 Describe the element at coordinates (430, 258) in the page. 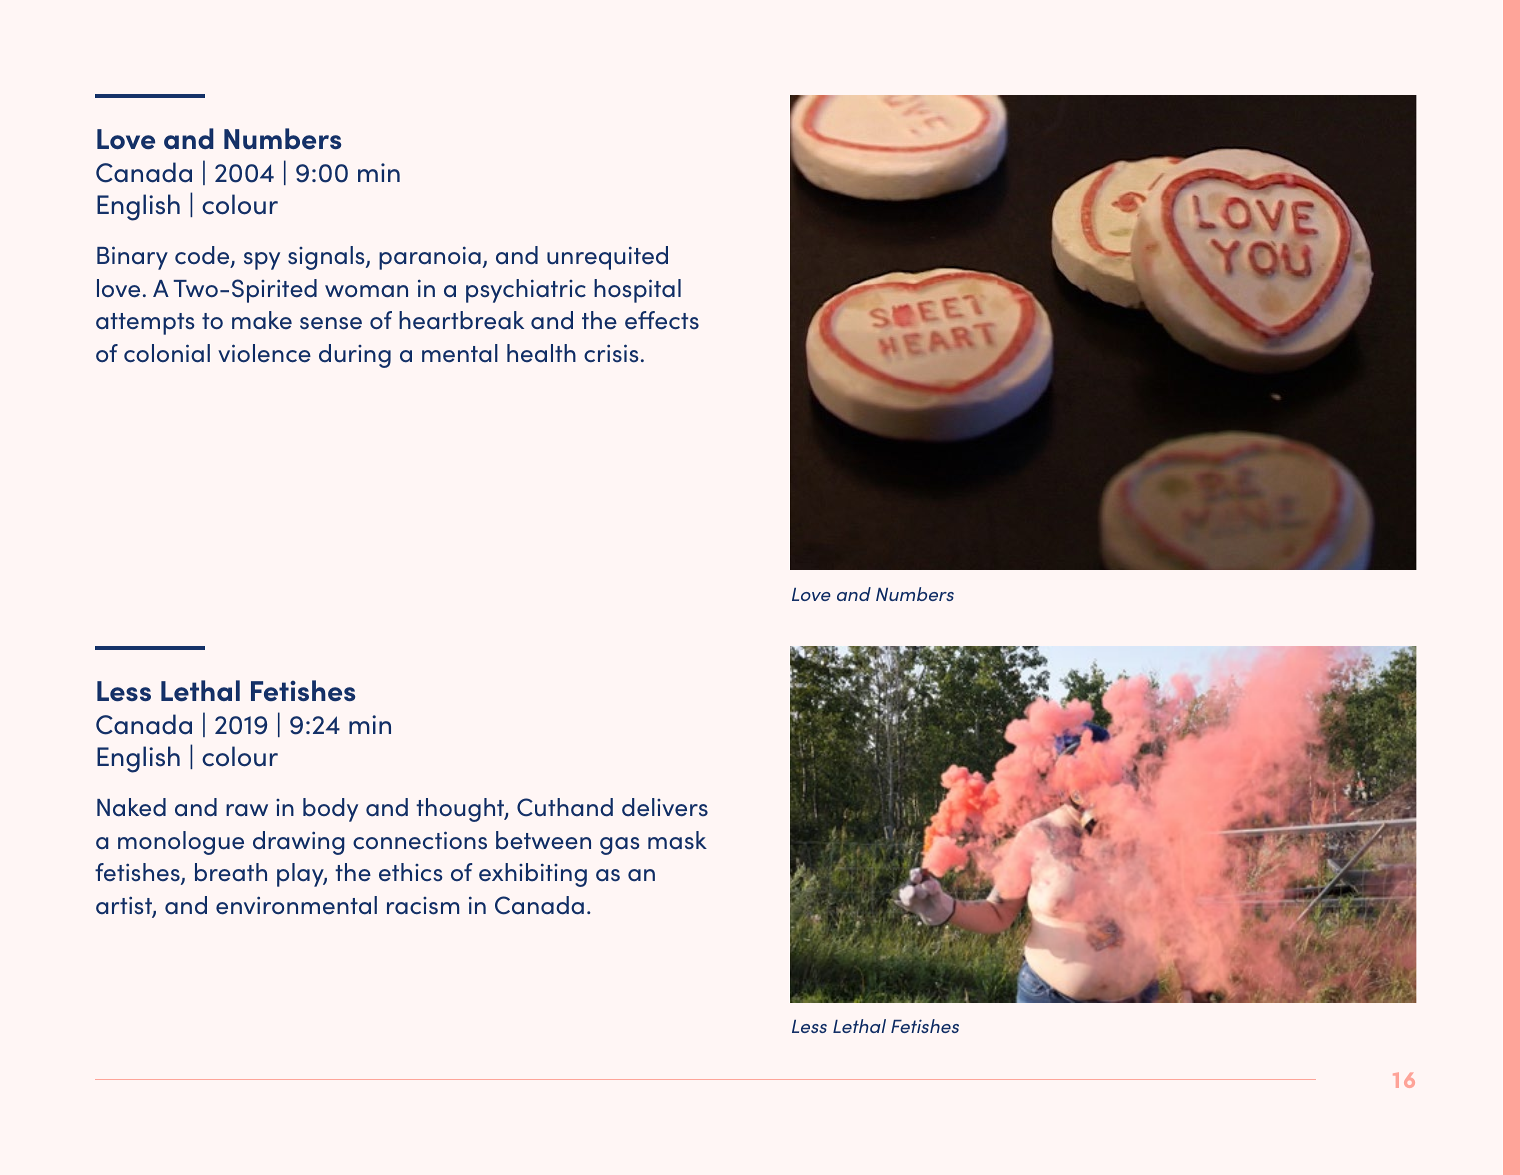

I see `paranoia` at that location.
